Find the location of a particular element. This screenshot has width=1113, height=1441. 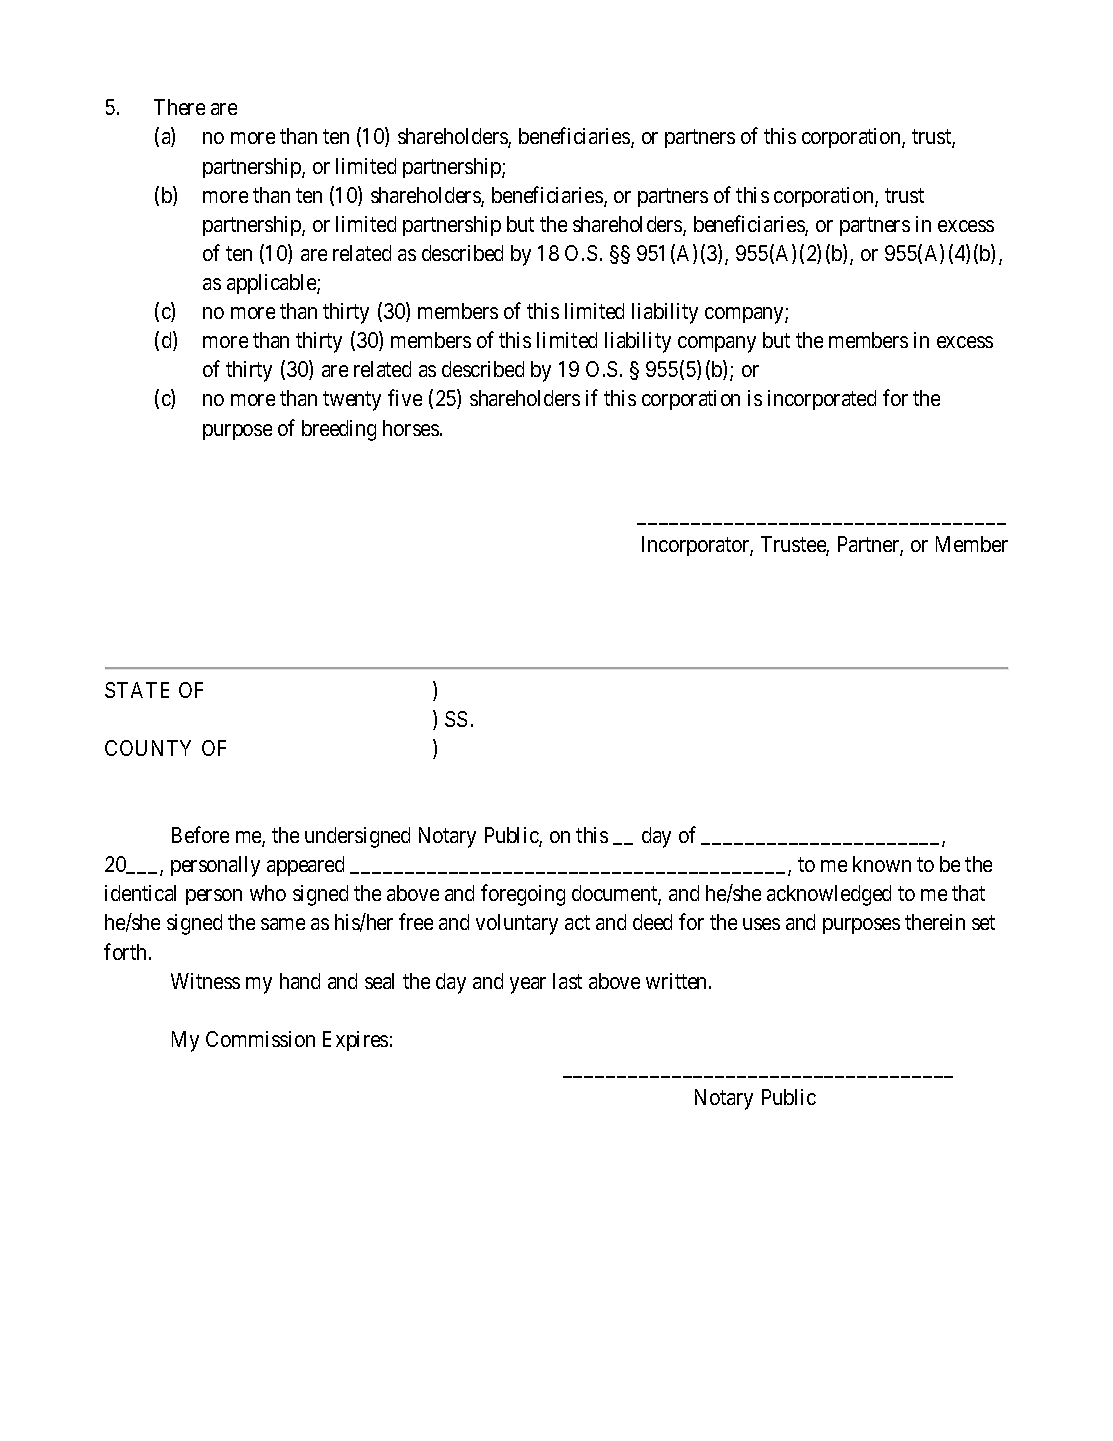

appeared is located at coordinates (305, 866).
